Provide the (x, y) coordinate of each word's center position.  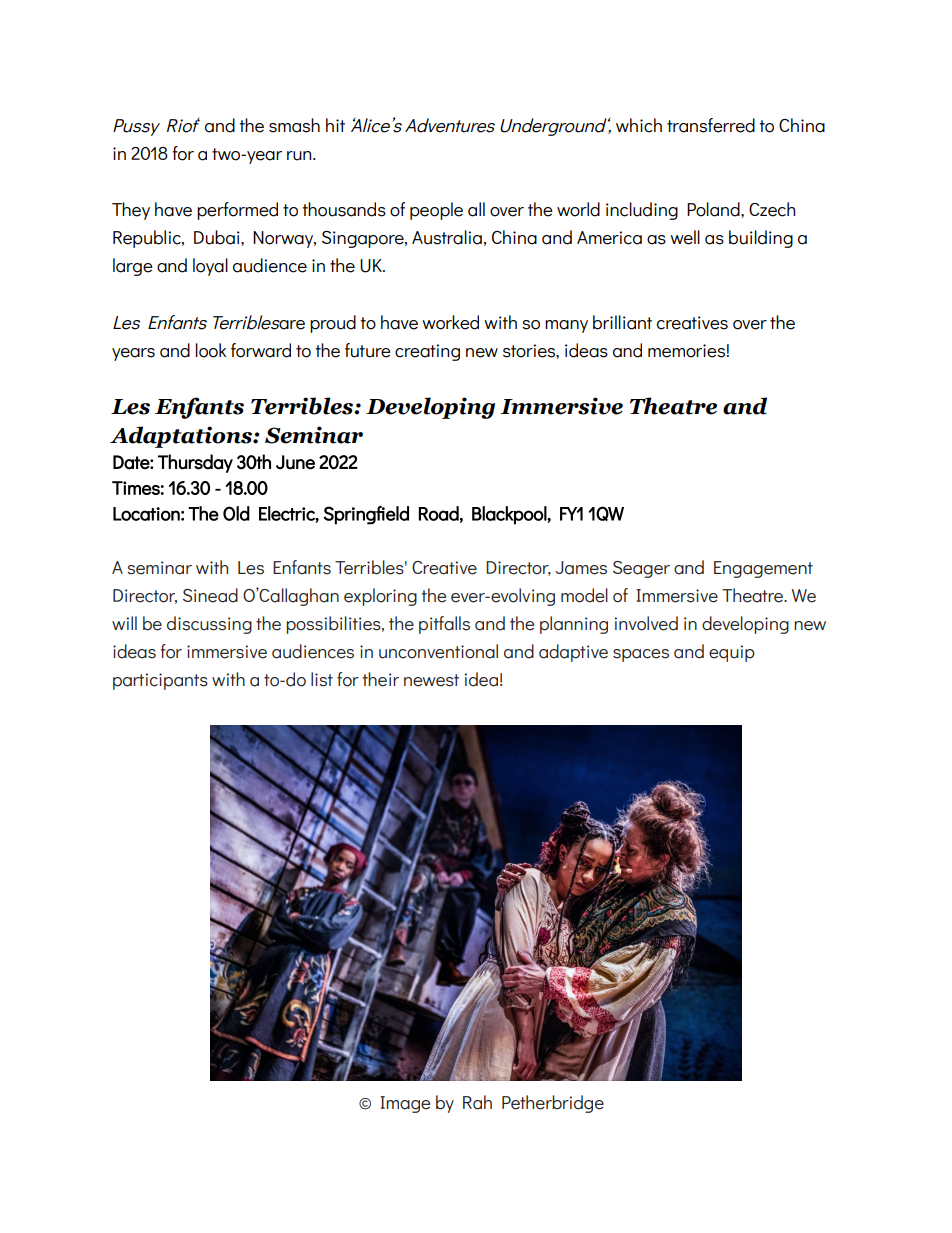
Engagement (763, 569)
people (436, 211)
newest (431, 680)
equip (732, 653)
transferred (711, 125)
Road (439, 513)
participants (160, 681)
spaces (641, 655)
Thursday (195, 463)
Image (405, 1104)
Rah (477, 1102)
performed (237, 211)
